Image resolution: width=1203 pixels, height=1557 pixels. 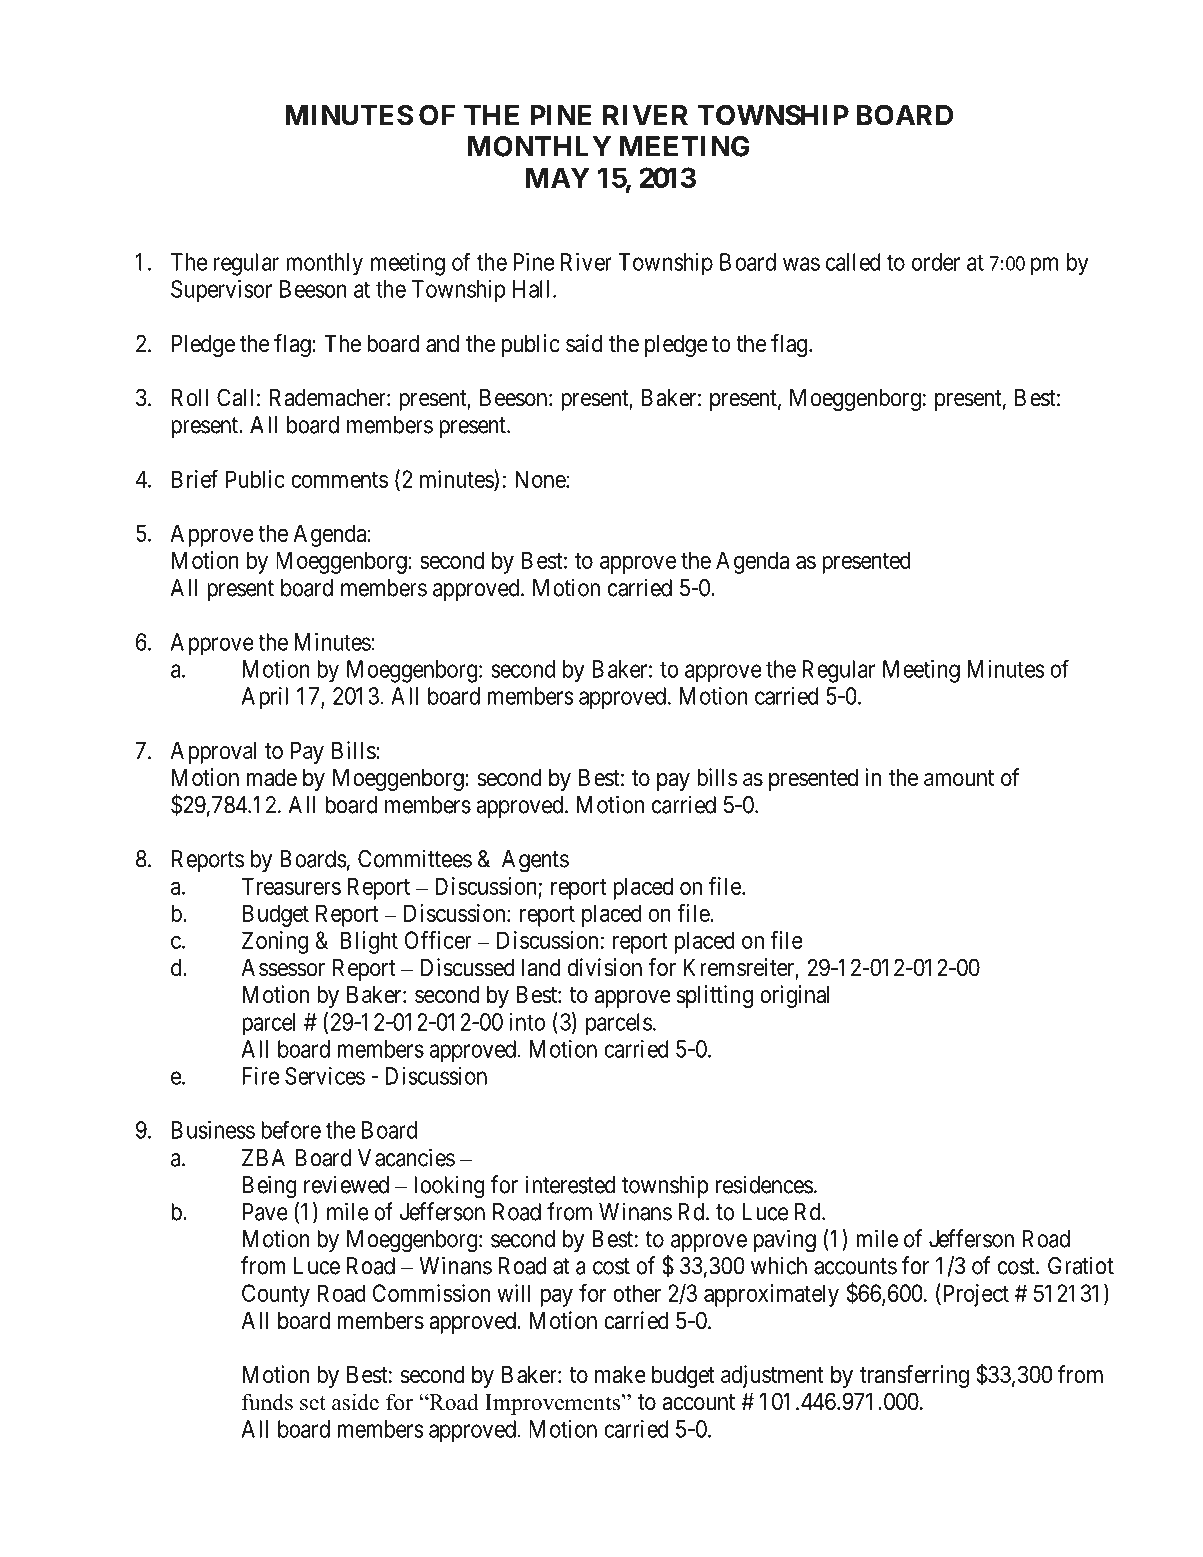 What do you see at coordinates (558, 177) in the screenshot?
I see `MAY` at bounding box center [558, 177].
